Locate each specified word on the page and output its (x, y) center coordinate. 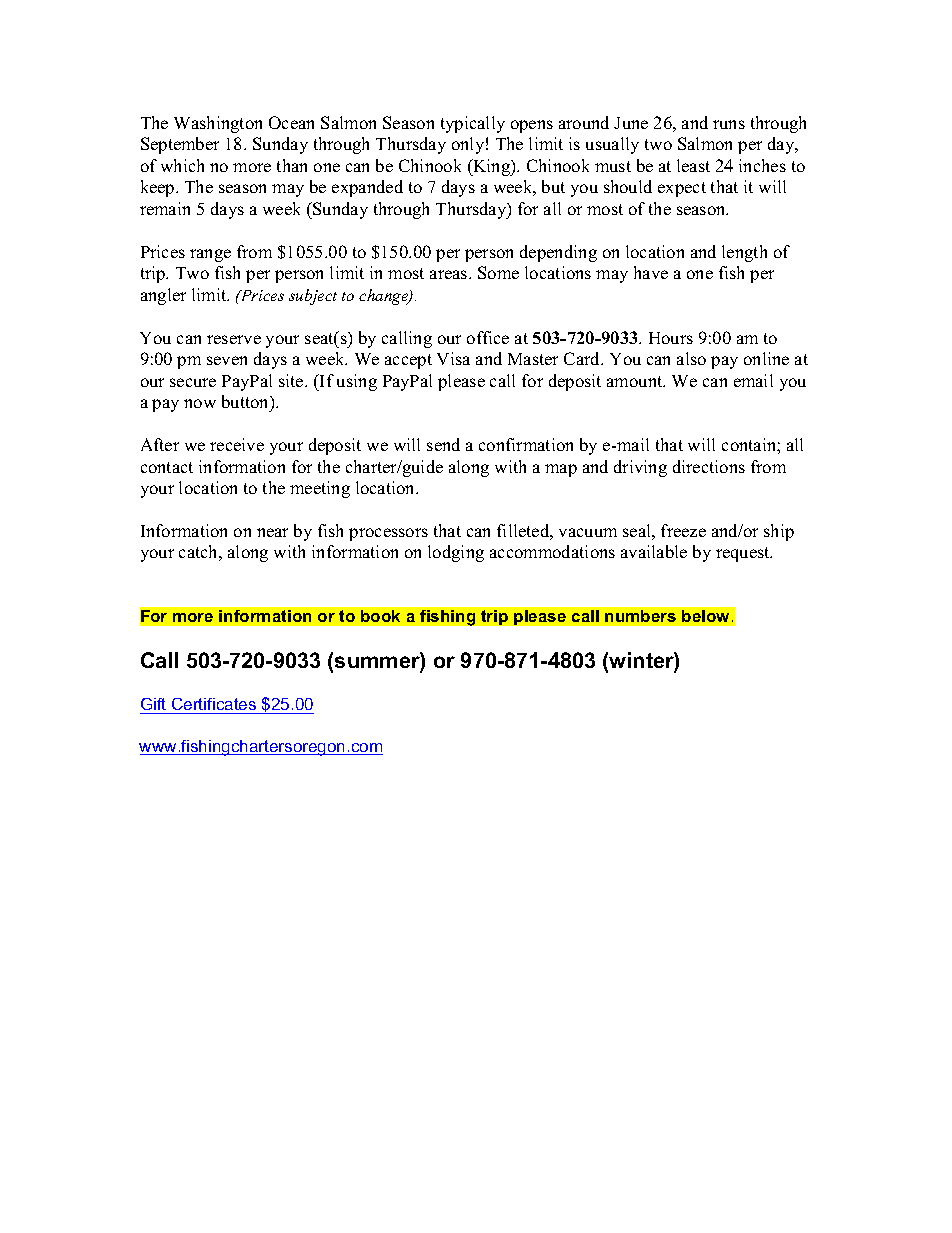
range (210, 255)
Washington (218, 124)
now (200, 403)
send (443, 444)
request (744, 554)
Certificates (214, 706)
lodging (456, 553)
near (272, 532)
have (651, 272)
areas (450, 274)
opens (532, 126)
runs (729, 124)
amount (636, 381)
